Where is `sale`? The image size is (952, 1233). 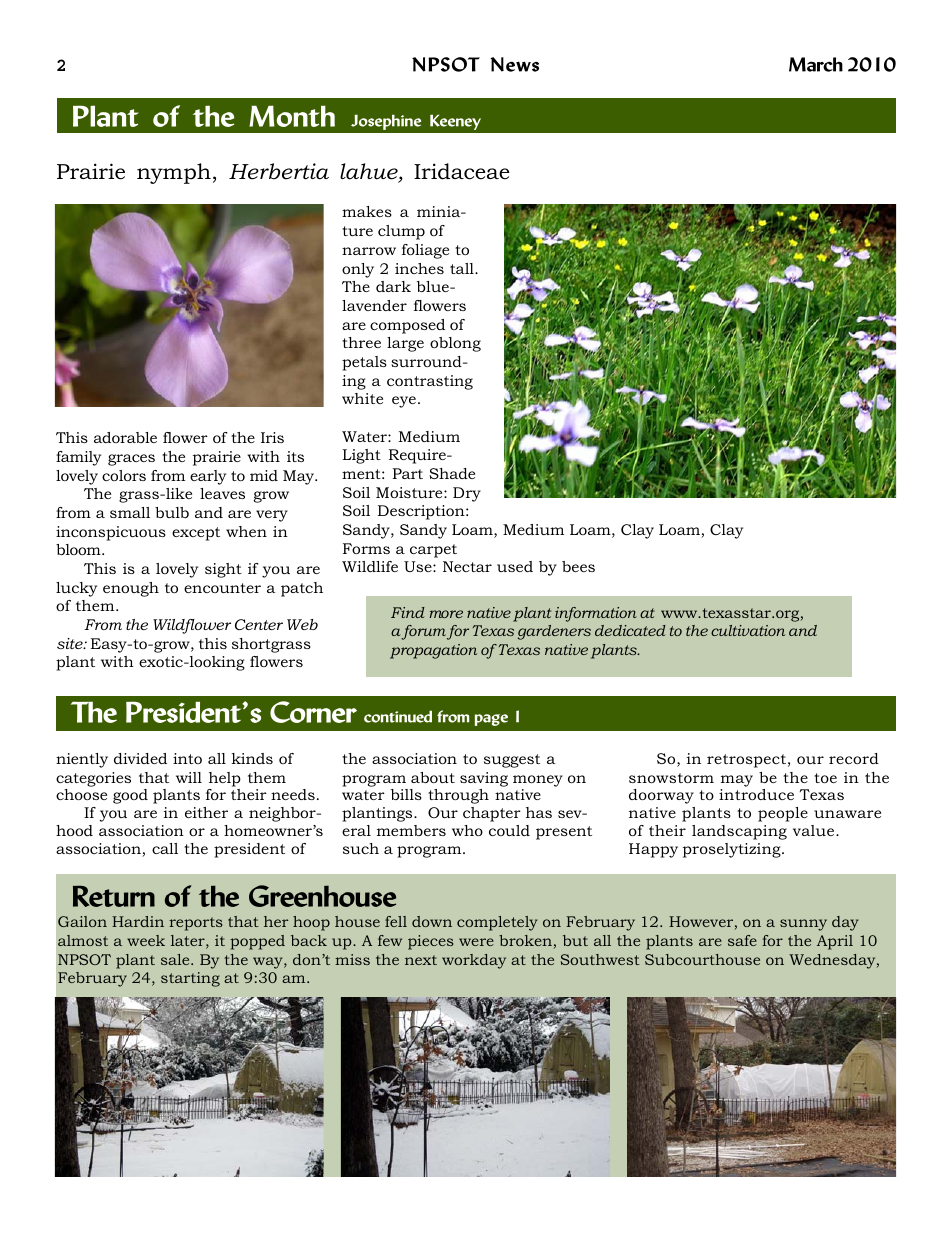
sale is located at coordinates (176, 959).
